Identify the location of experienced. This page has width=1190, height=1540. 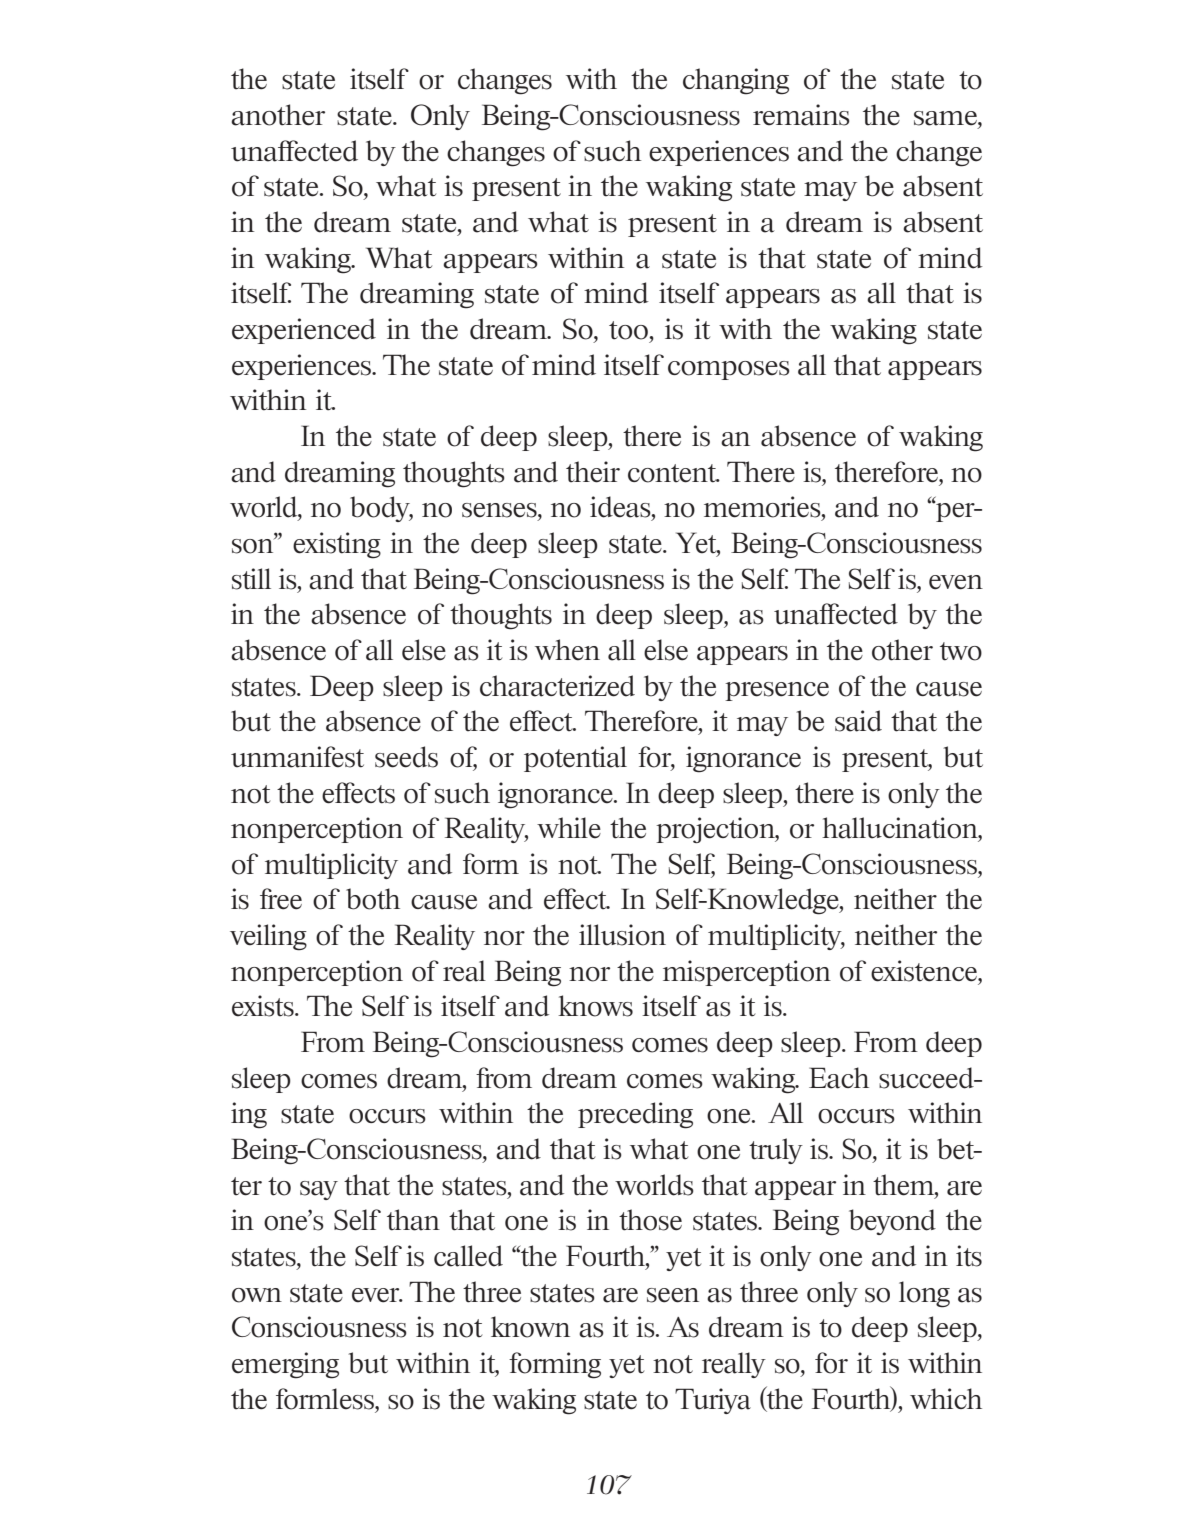
(304, 331).
